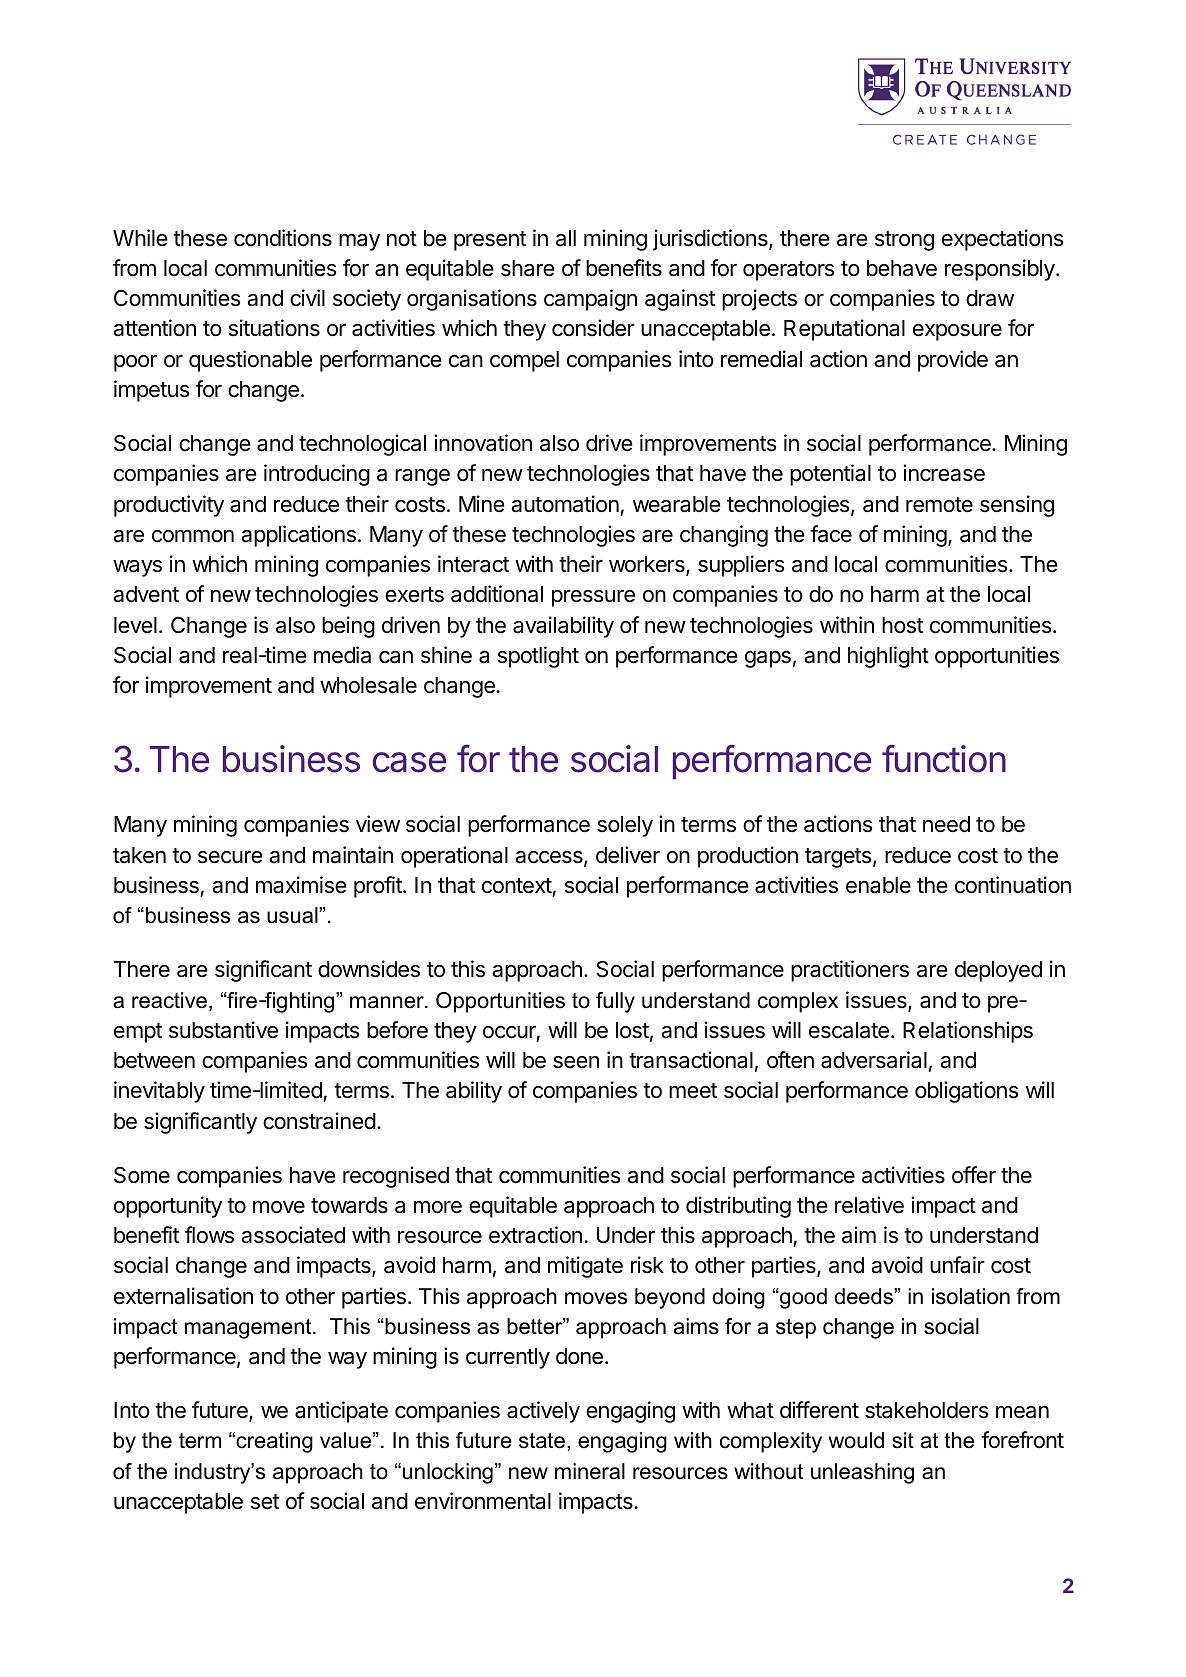 Image resolution: width=1186 pixels, height=1677 pixels. Describe the element at coordinates (283, 238) in the screenshot. I see `conditions` at that location.
